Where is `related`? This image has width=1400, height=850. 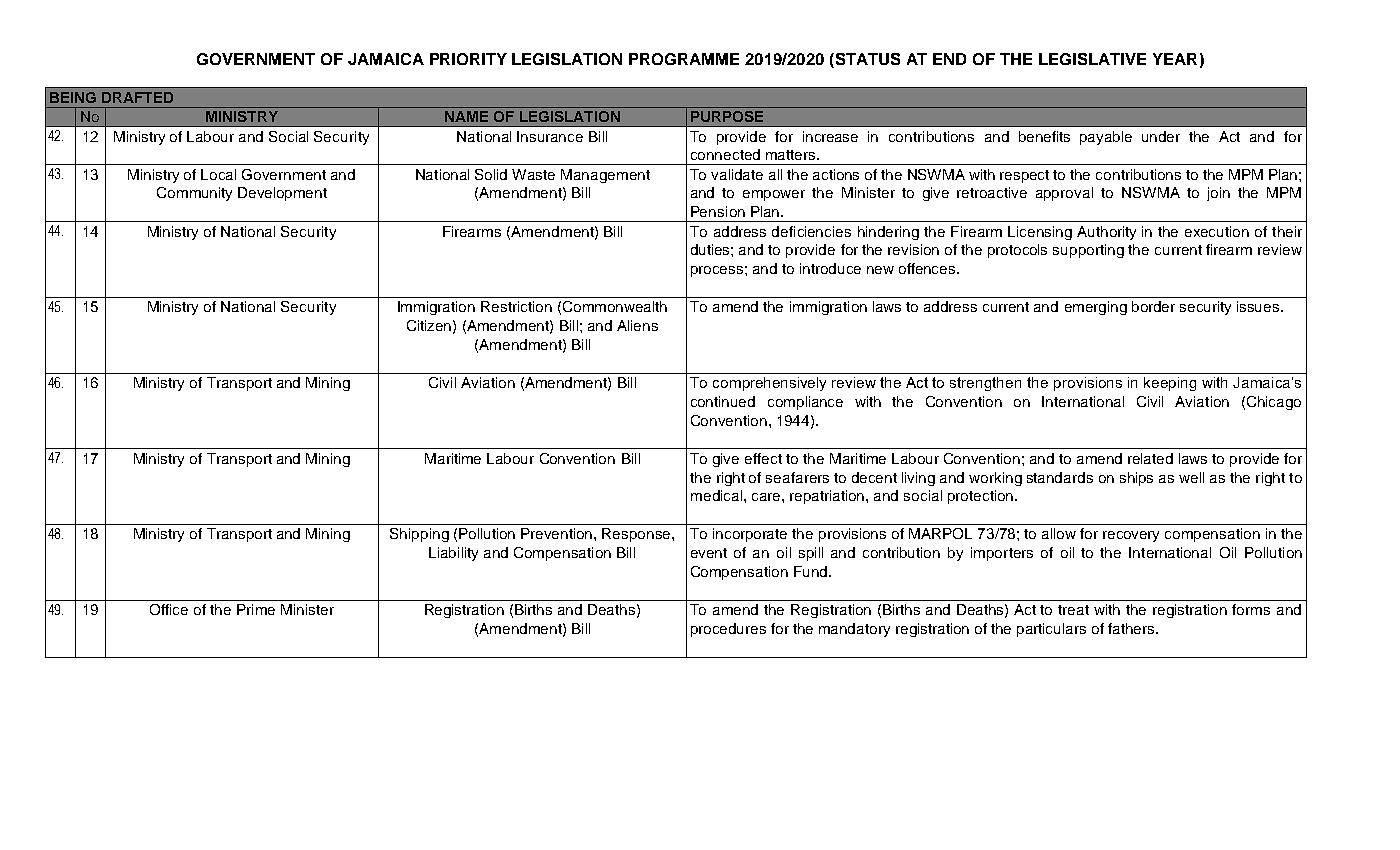
related is located at coordinates (1150, 458).
